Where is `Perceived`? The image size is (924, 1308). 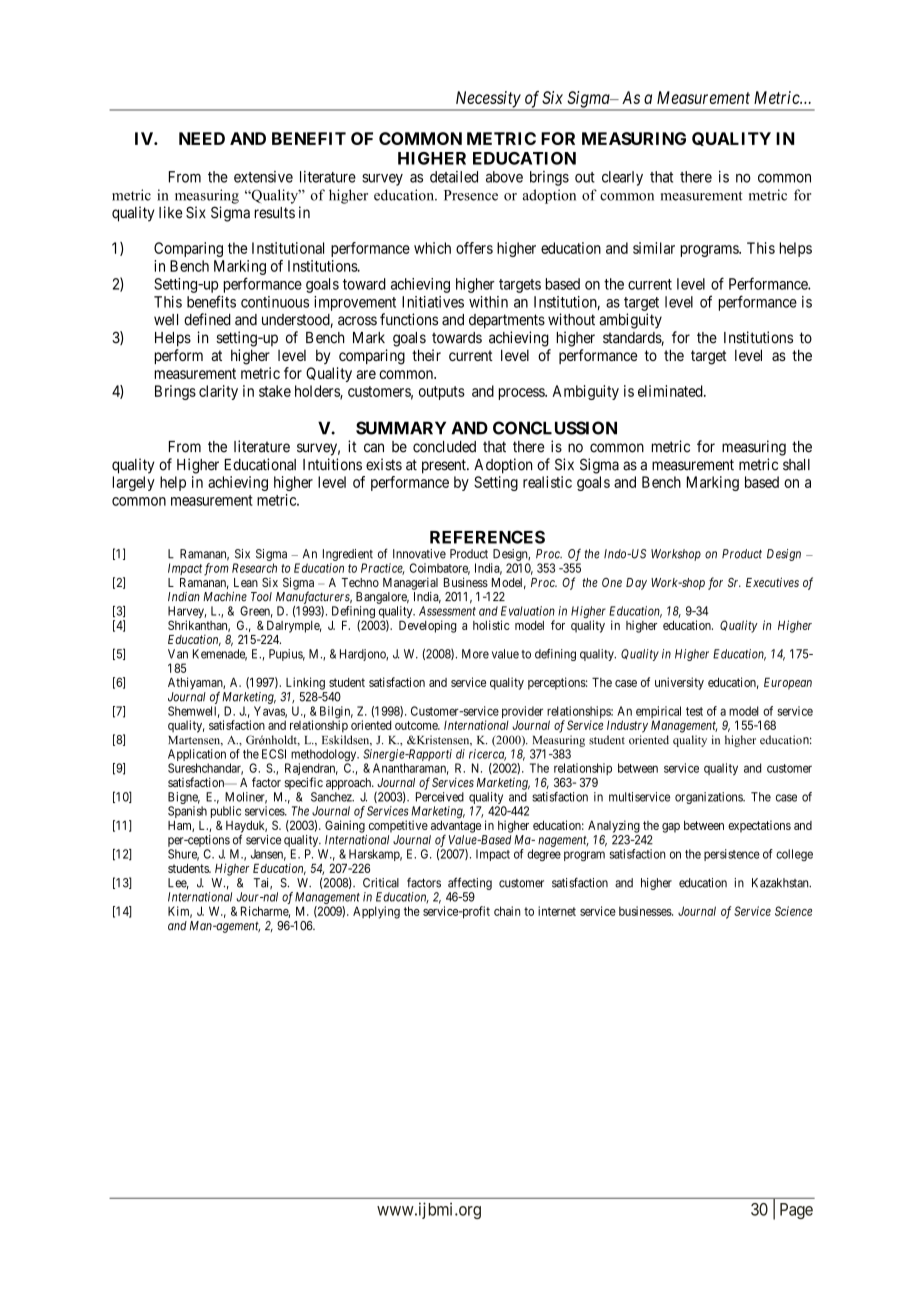 Perceived is located at coordinates (440, 797).
